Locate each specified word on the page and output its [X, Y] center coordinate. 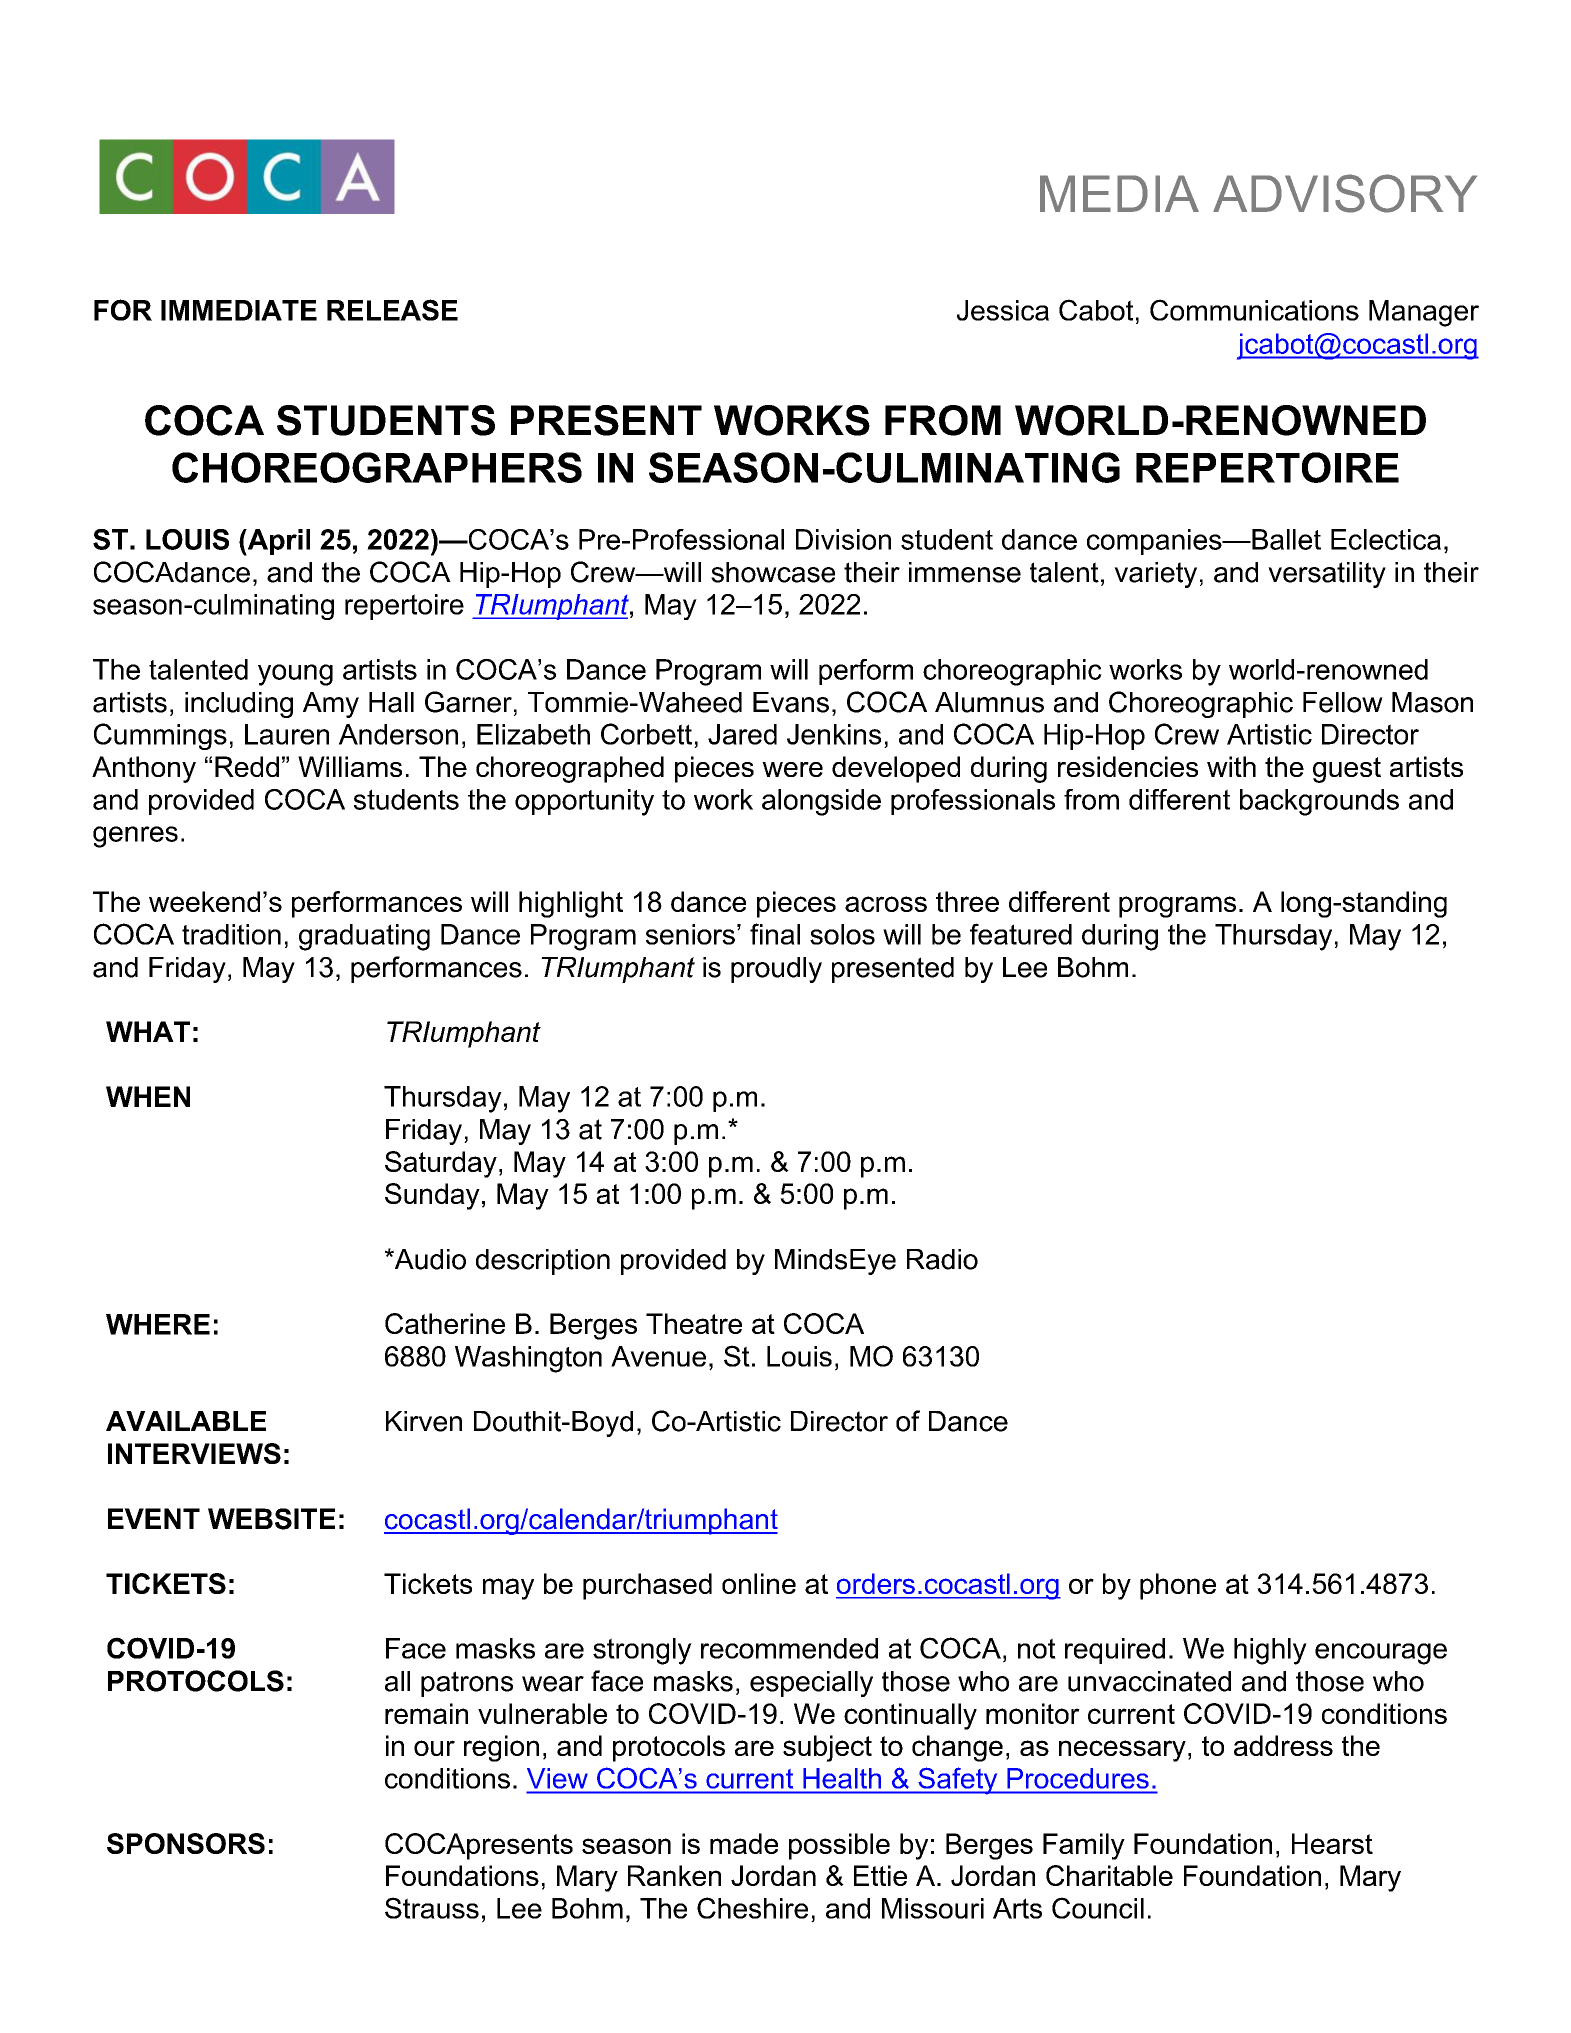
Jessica [1003, 310]
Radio [942, 1259]
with [1231, 766]
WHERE [158, 1324]
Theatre [694, 1323]
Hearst [1332, 1843]
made [744, 1843]
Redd [247, 766]
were [792, 769]
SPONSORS [186, 1843]
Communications [1254, 310]
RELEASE [392, 310]
